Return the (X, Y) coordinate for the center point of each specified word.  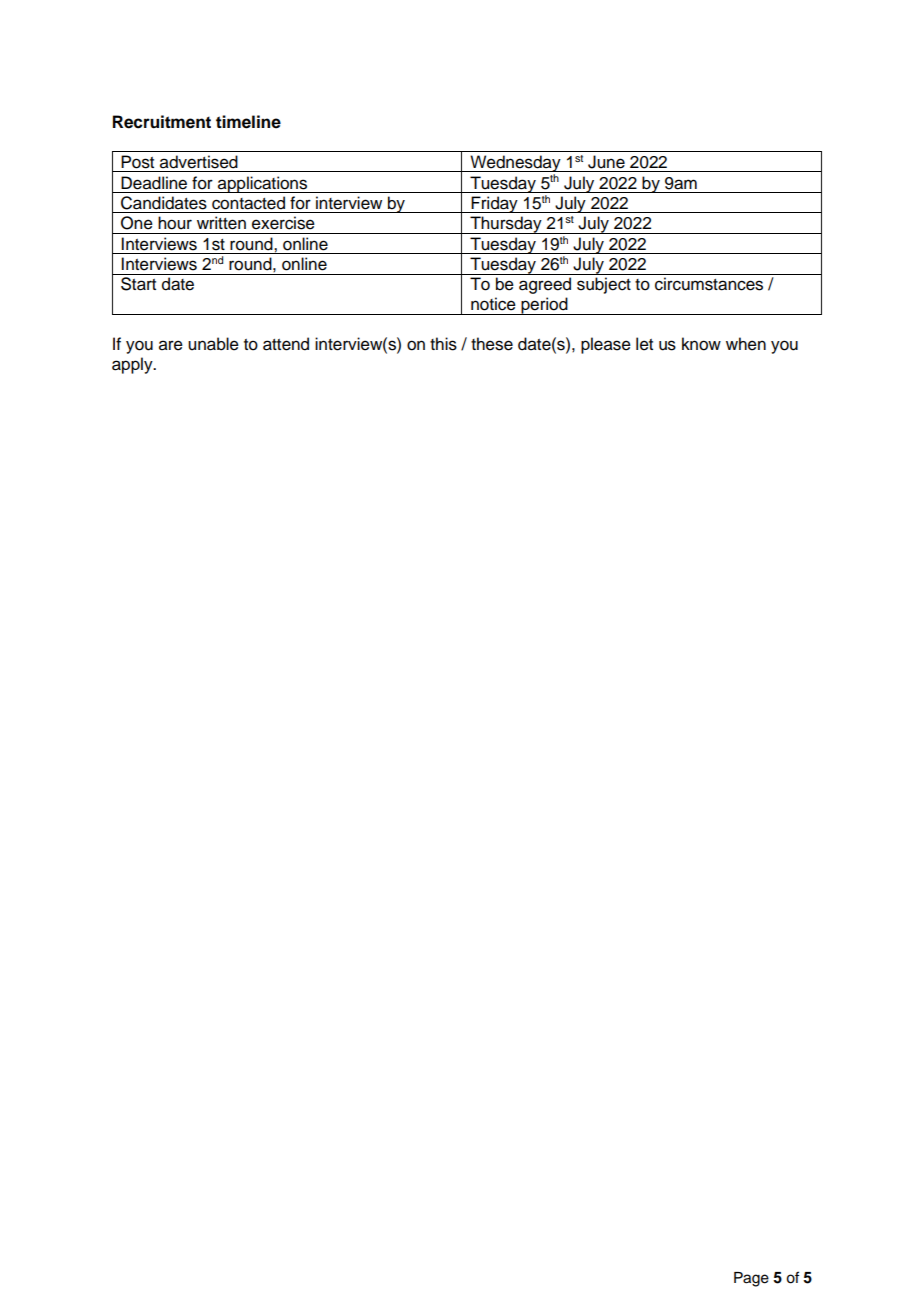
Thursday (506, 225)
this (443, 344)
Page (751, 1279)
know (701, 344)
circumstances (709, 284)
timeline (248, 122)
